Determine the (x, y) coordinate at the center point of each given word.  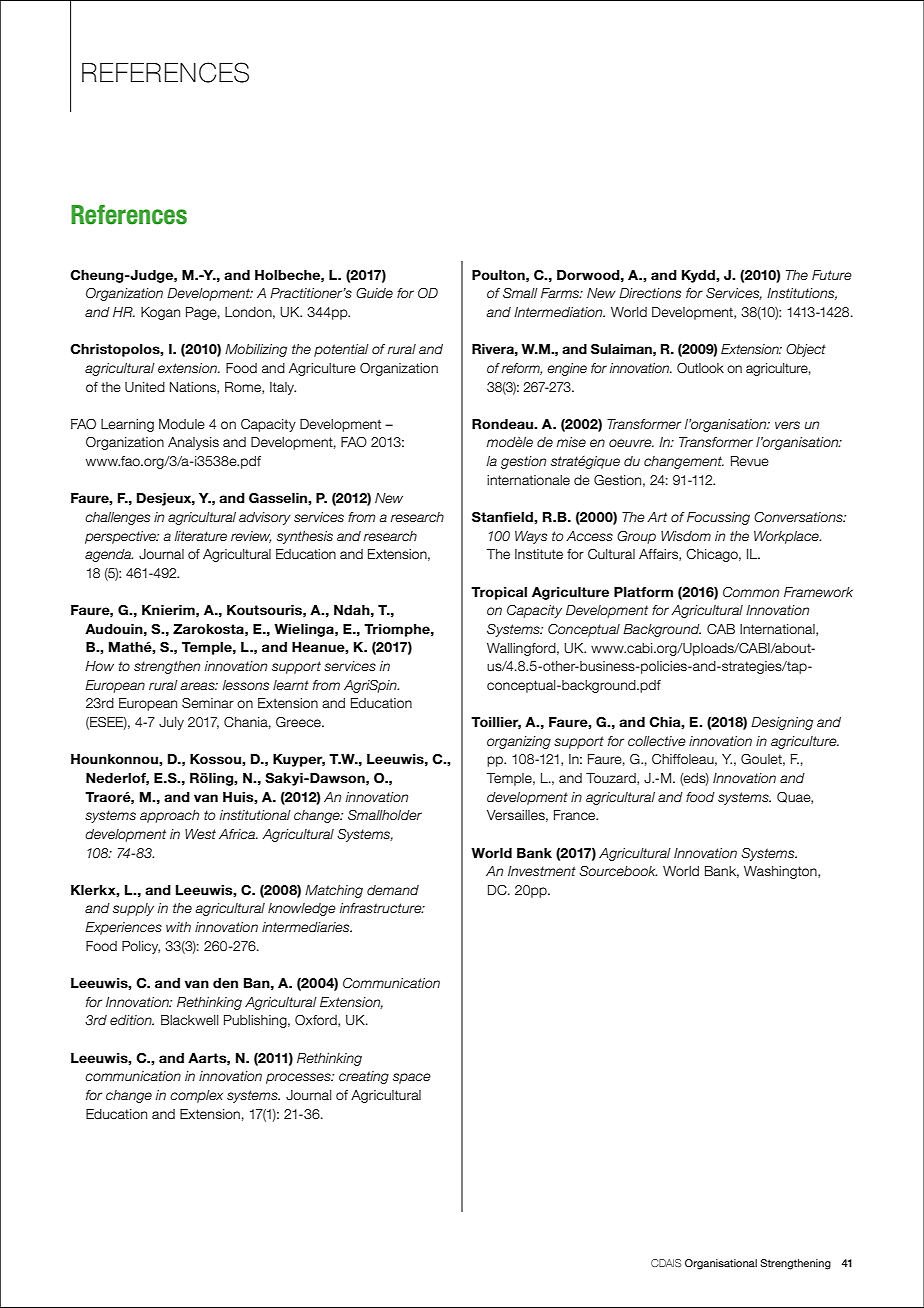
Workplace (787, 537)
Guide (374, 293)
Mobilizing (256, 350)
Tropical (499, 593)
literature (201, 536)
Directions (650, 293)
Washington (781, 872)
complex (196, 1096)
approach (169, 816)
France (576, 815)
